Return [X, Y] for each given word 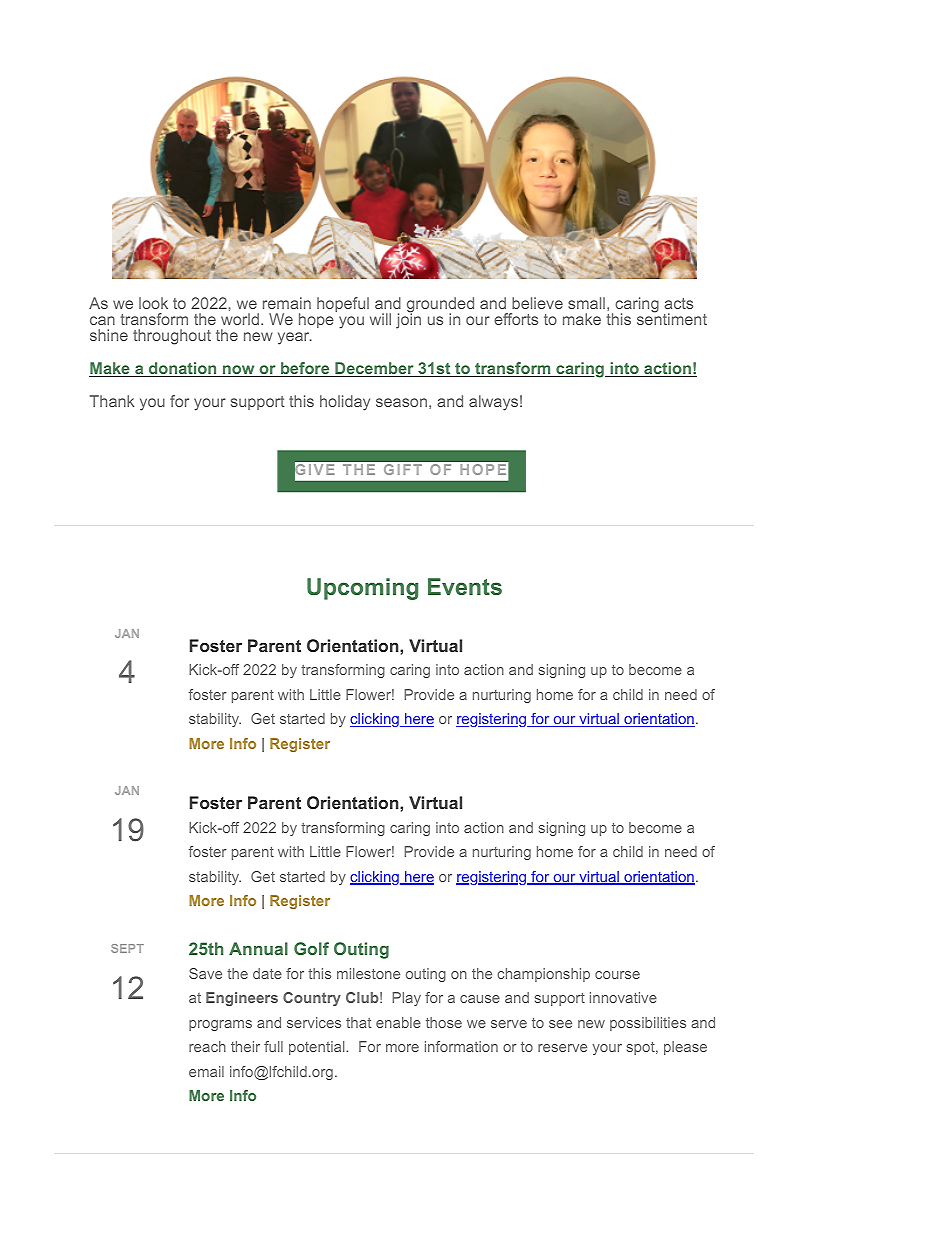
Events [465, 586]
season [401, 402]
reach [207, 1046]
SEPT [127, 948]
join [408, 320]
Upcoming [362, 589]
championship [543, 975]
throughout [172, 337]
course [617, 975]
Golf [311, 948]
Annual [258, 948]
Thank [112, 401]
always [493, 403]
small [586, 303]
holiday [345, 403]
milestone [368, 973]
